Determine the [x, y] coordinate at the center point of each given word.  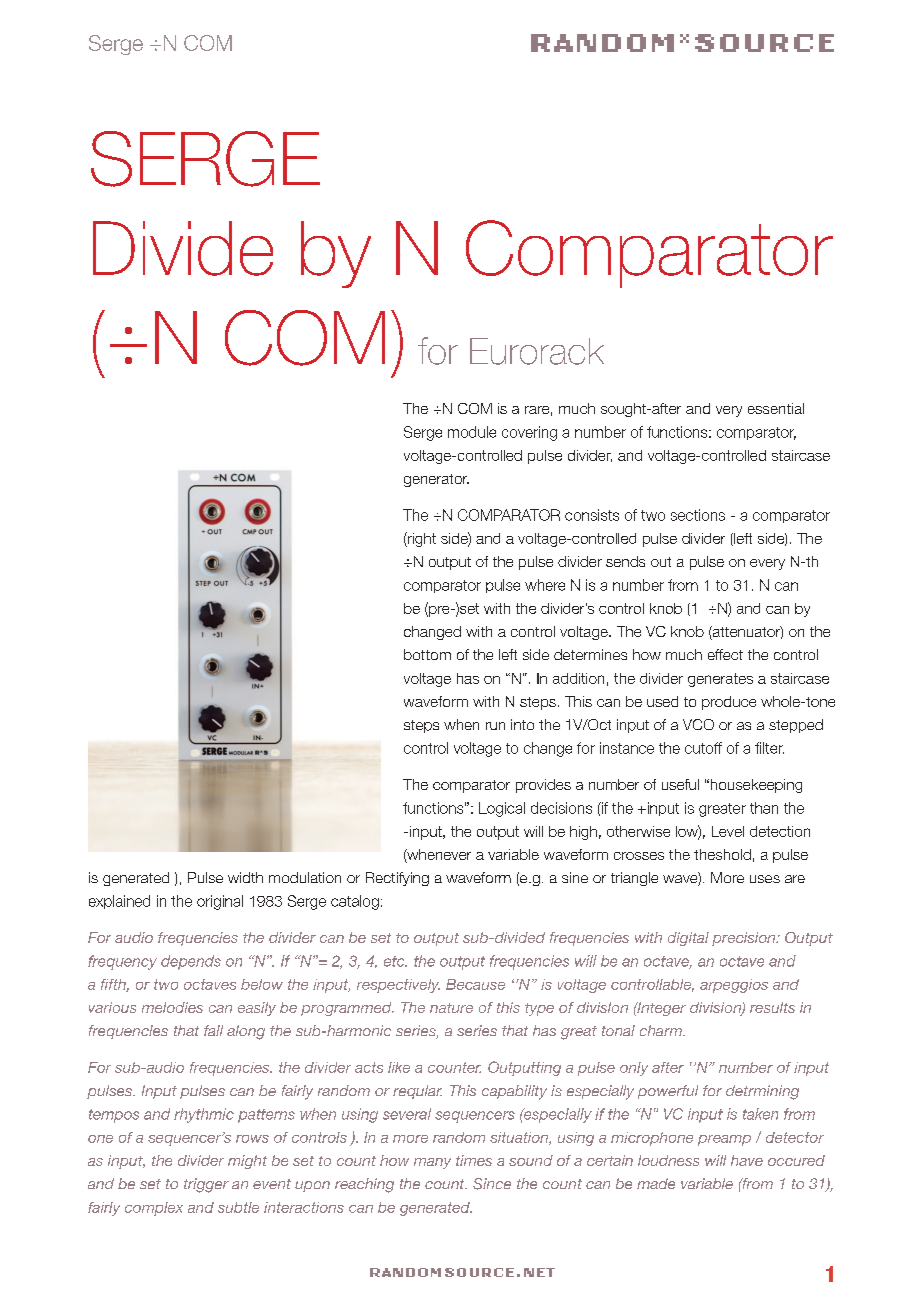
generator [436, 480]
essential [776, 408]
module [472, 432]
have [747, 1160]
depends [191, 962]
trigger [206, 1185]
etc [395, 961]
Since [492, 1184]
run [495, 726]
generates [720, 680]
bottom [427, 654]
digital [688, 939]
